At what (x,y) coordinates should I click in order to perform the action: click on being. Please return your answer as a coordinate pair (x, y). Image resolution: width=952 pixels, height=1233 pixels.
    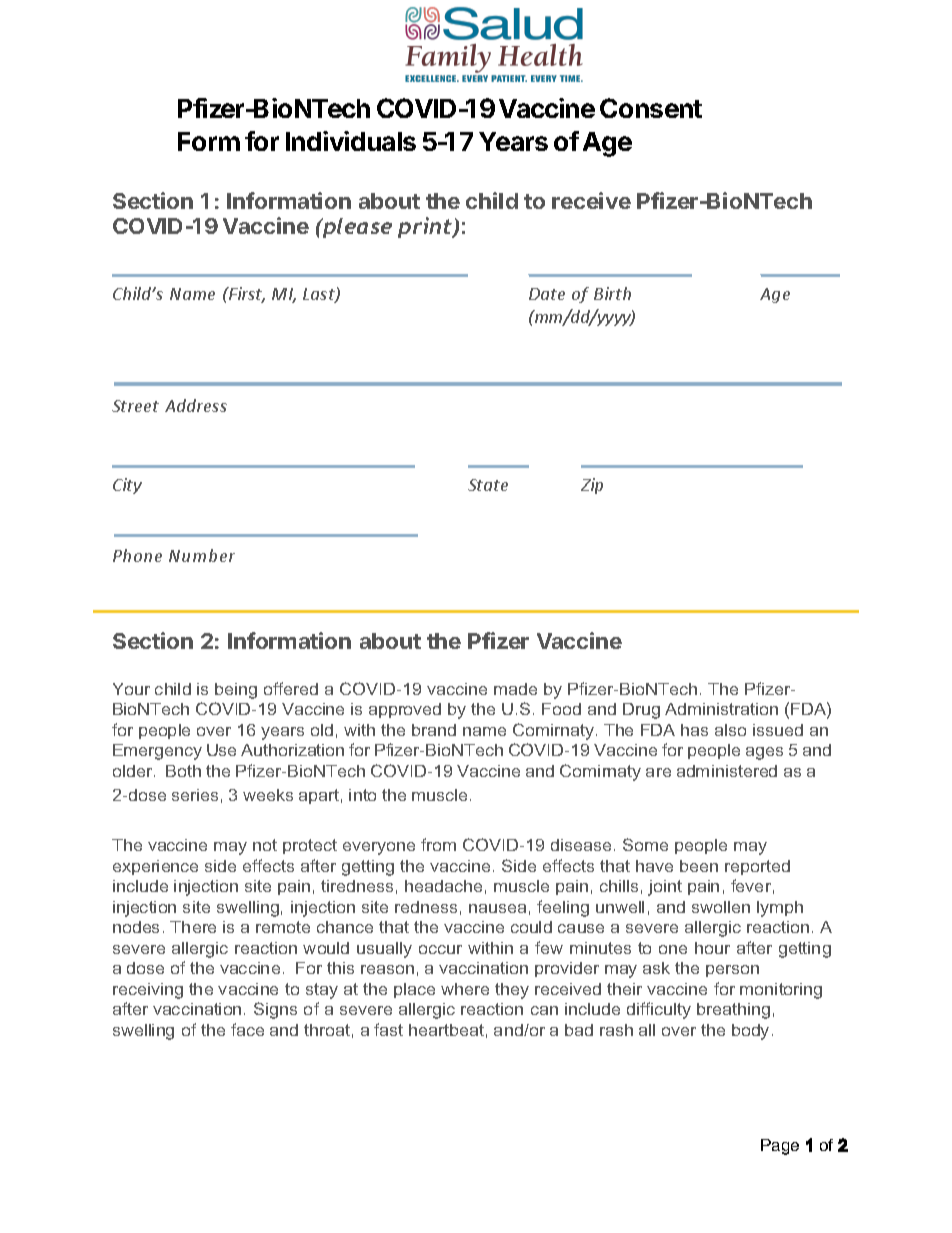
    Looking at the image, I should click on (236, 691).
